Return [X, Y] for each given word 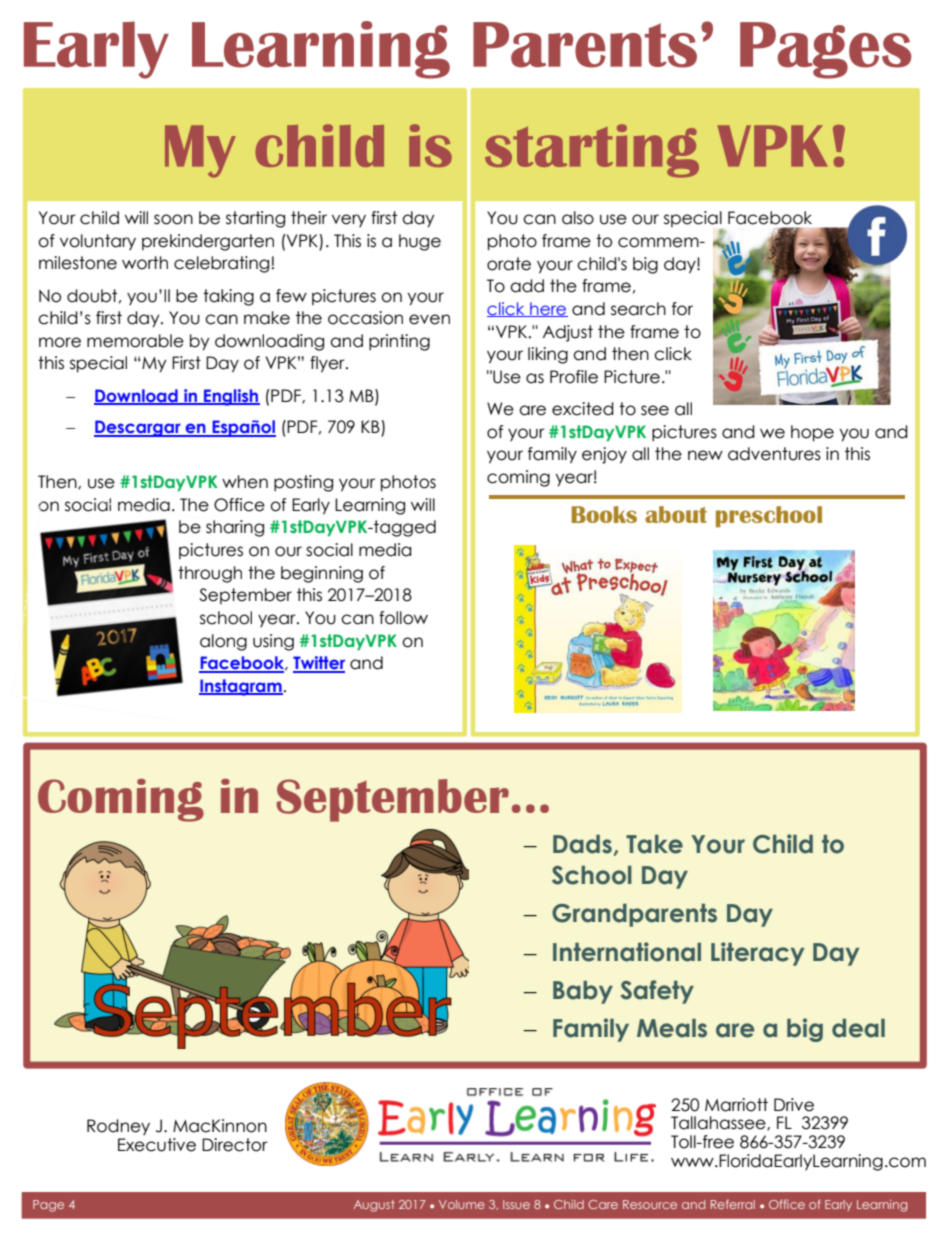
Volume [462, 1204]
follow [403, 618]
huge [420, 242]
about [676, 514]
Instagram [241, 687]
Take [654, 844]
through [210, 574]
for [682, 309]
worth [145, 263]
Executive [157, 1145]
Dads [582, 844]
